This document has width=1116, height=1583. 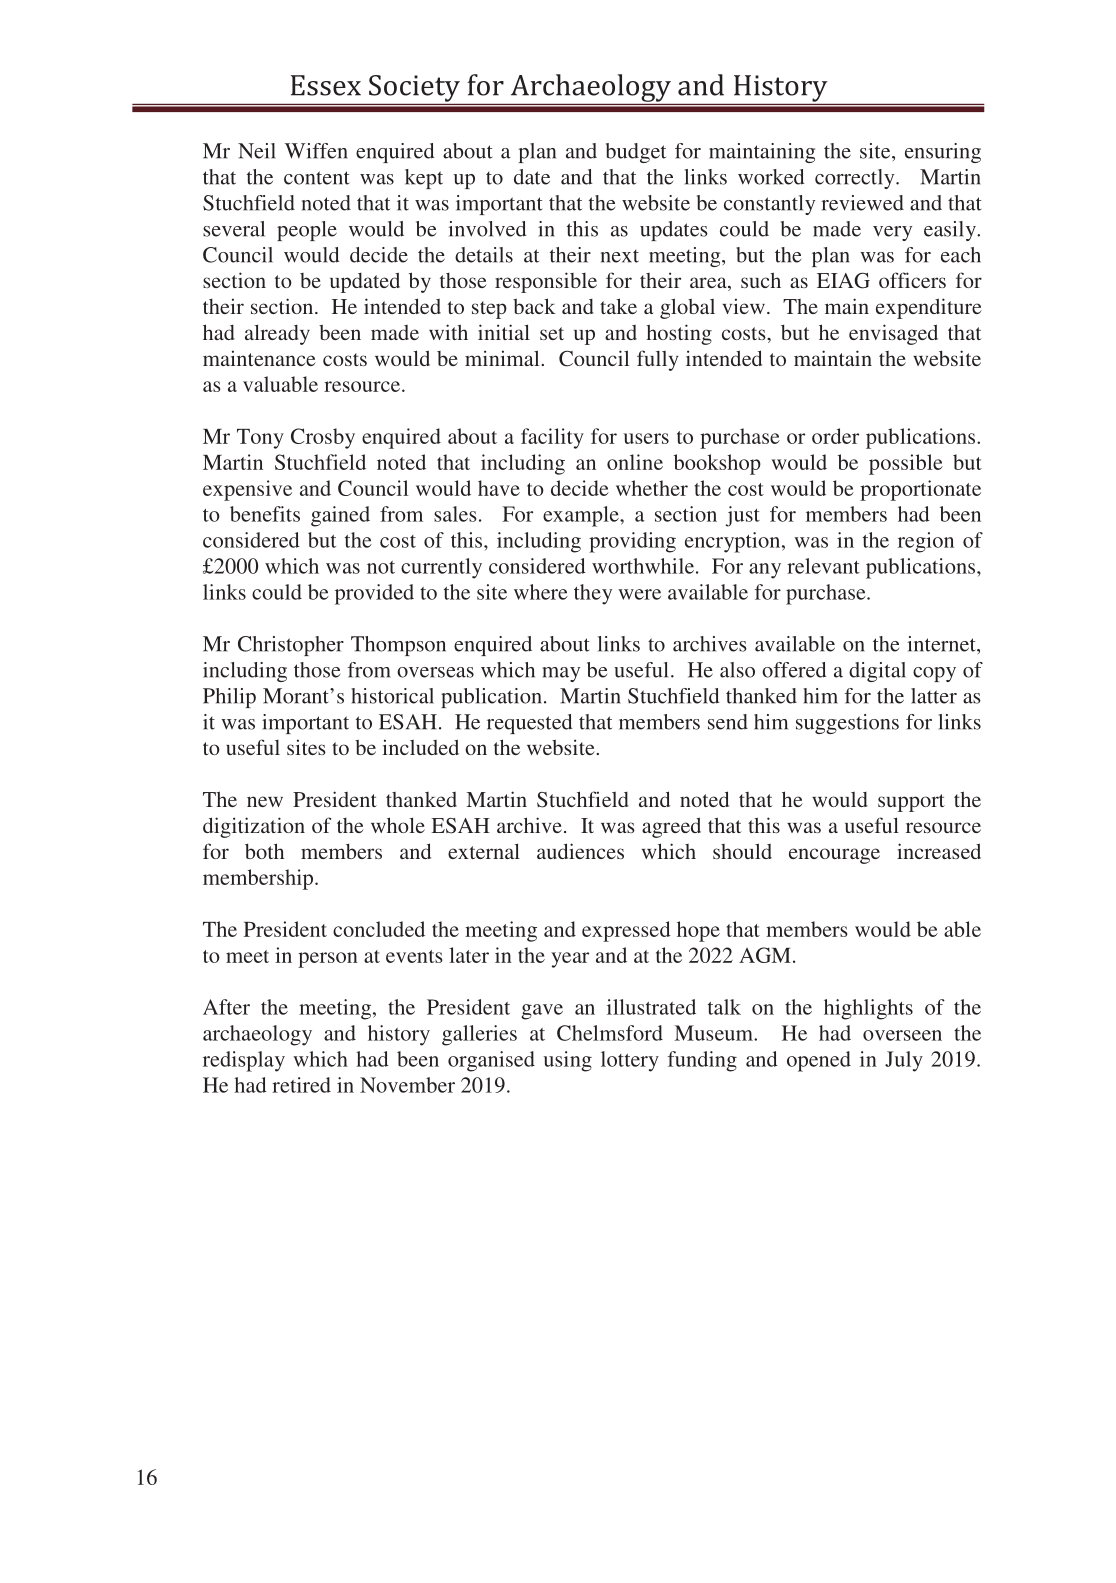 What do you see at coordinates (823, 566) in the document?
I see `relevant` at bounding box center [823, 566].
